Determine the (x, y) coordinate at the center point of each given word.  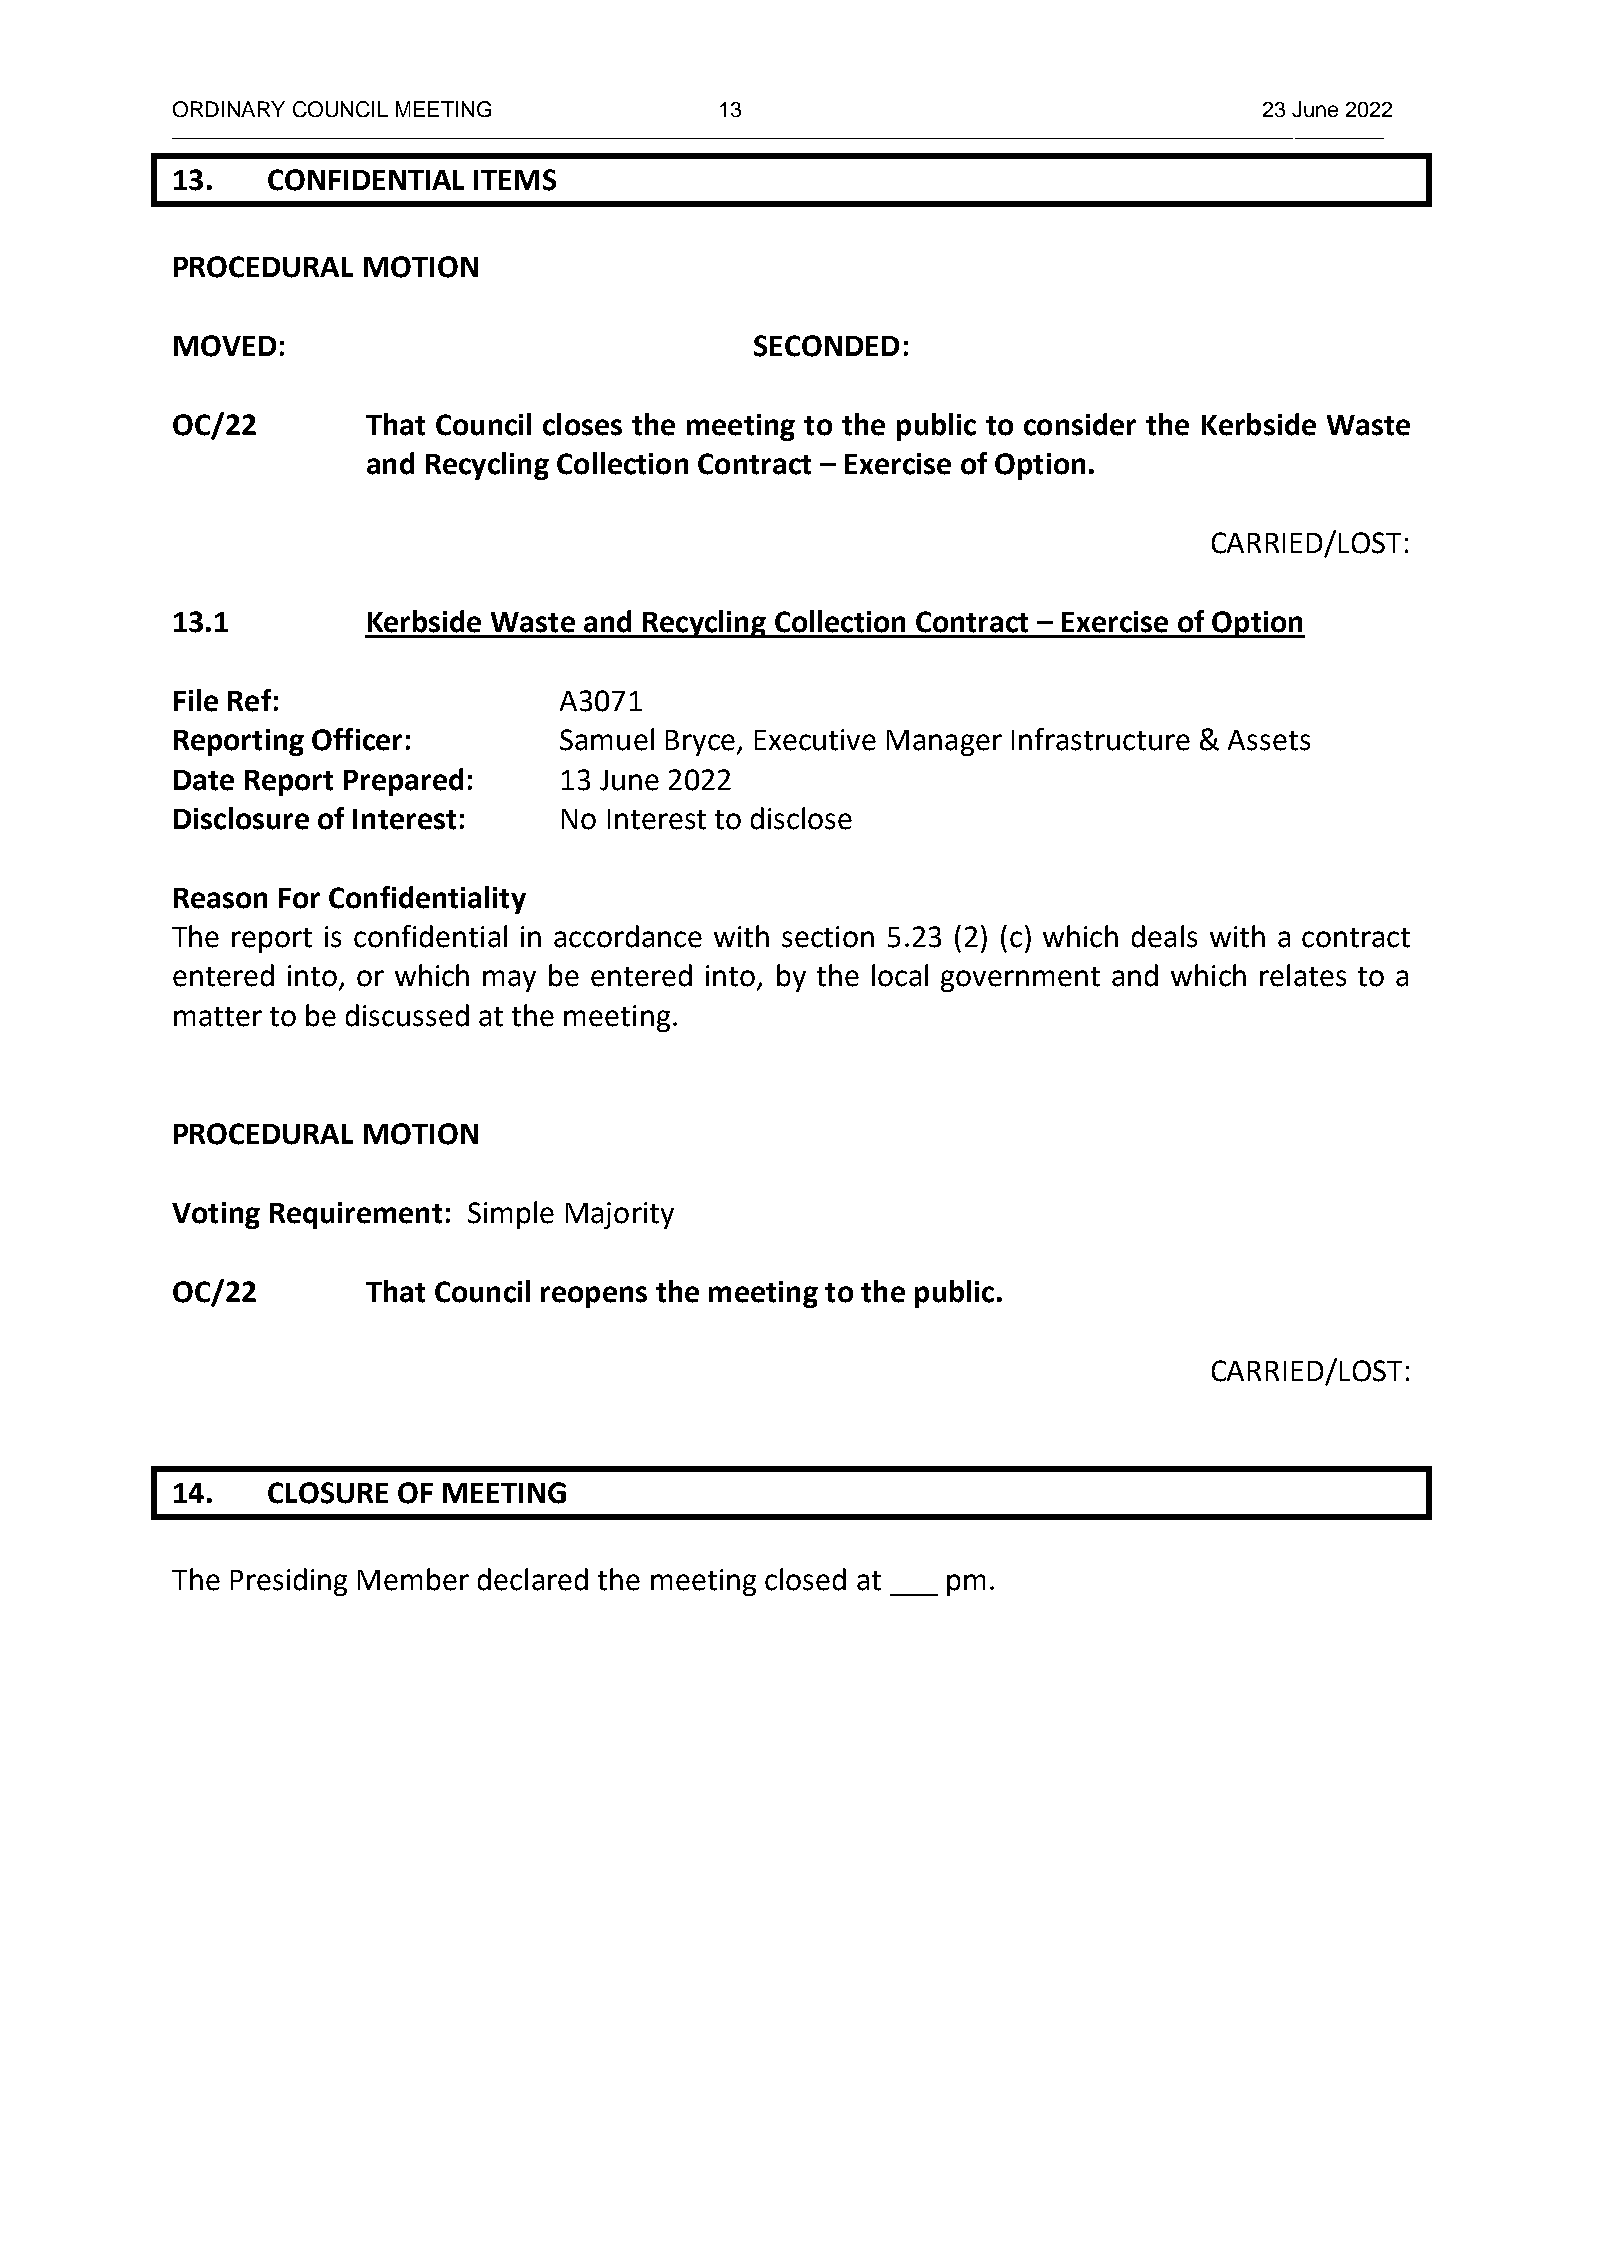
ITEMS (515, 180)
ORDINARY (229, 109)
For (299, 898)
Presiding (289, 1582)
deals (1164, 936)
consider (1080, 424)
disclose (801, 818)
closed (805, 1579)
